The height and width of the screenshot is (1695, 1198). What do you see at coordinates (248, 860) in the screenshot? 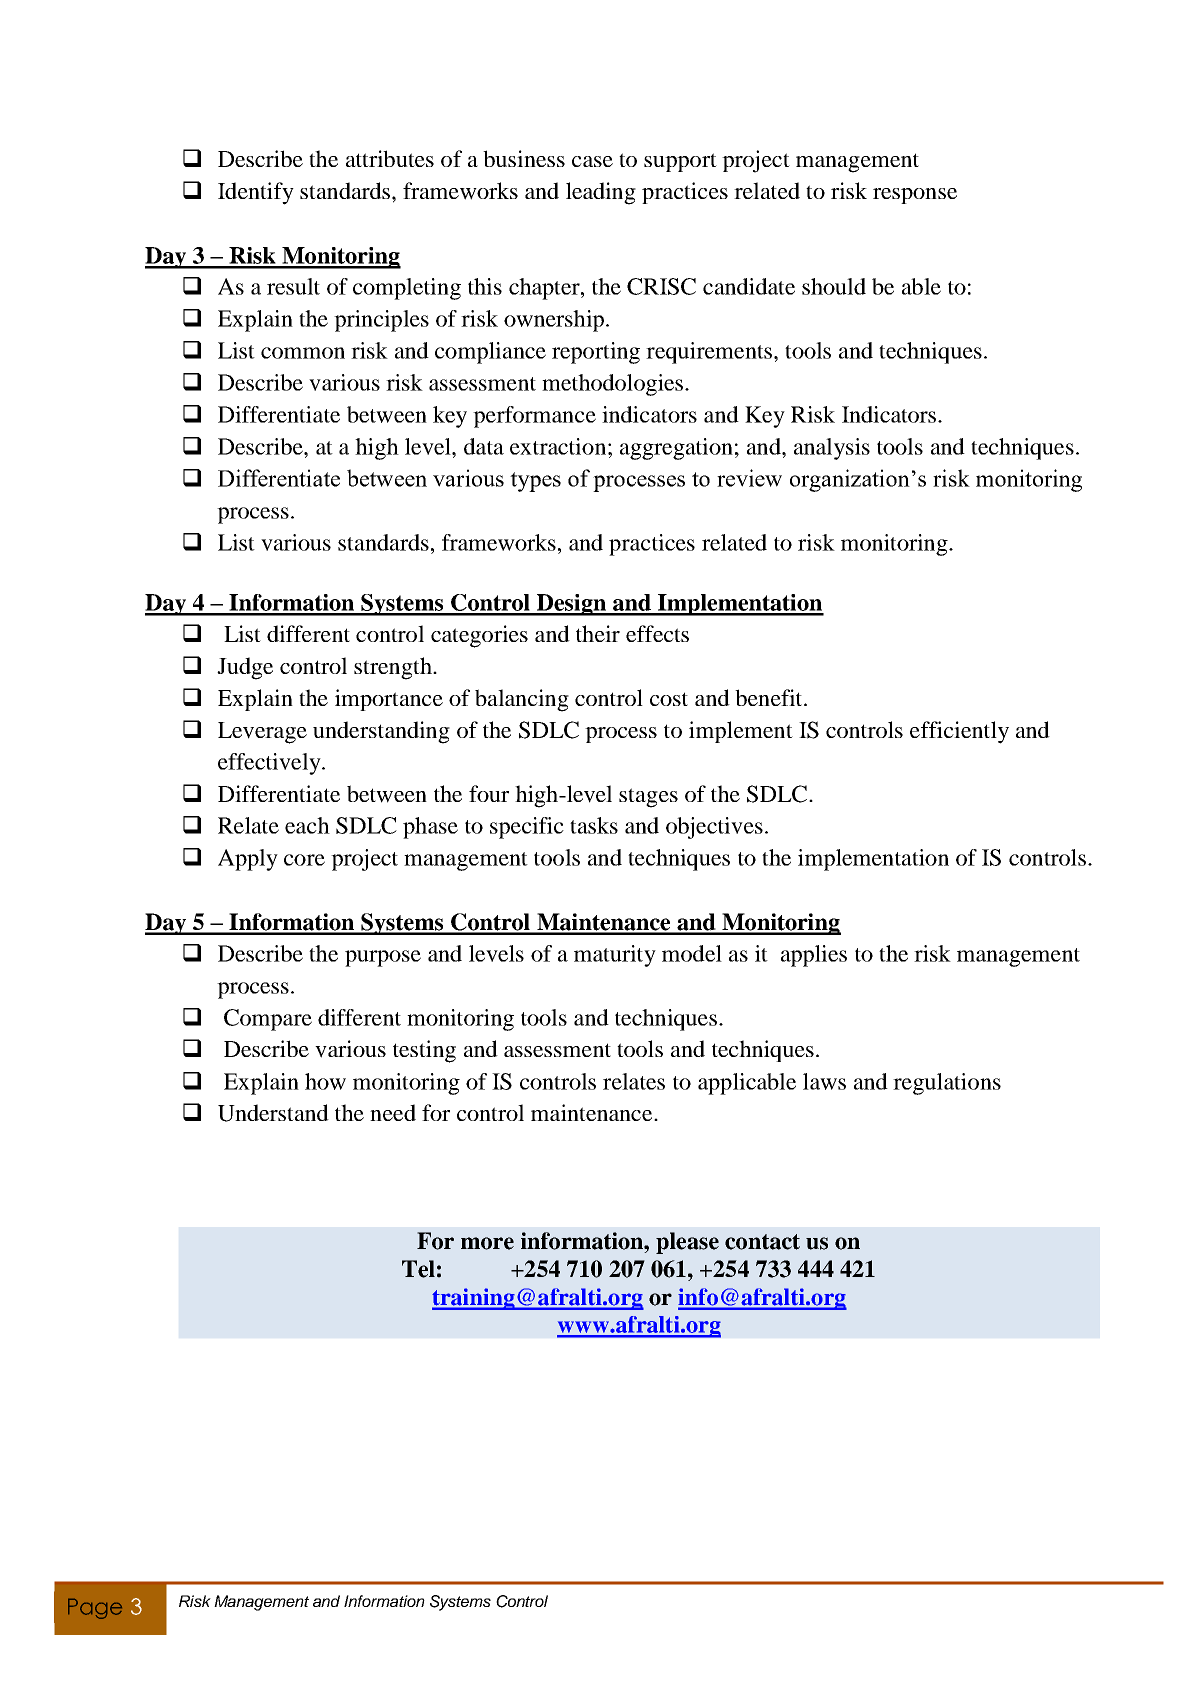
I see `Apply` at bounding box center [248, 860].
